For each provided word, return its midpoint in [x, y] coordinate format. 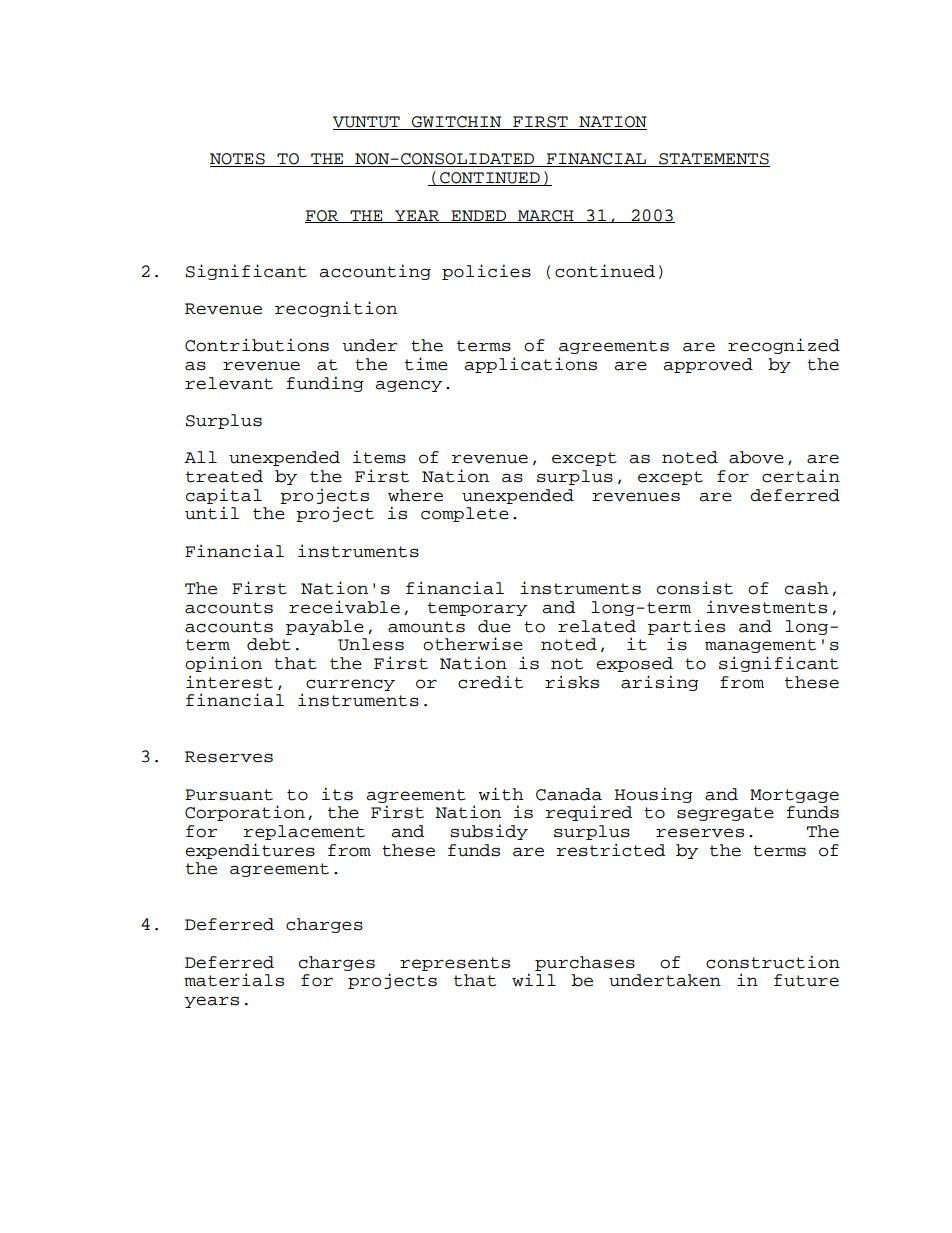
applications [530, 365]
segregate [725, 814]
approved [708, 365]
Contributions [257, 345]
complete [465, 514]
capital [224, 496]
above [756, 457]
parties [686, 627]
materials [234, 980]
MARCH [546, 216]
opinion [223, 664]
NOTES [238, 160]
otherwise [473, 644]
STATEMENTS [713, 160]
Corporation [245, 813]
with [501, 794]
